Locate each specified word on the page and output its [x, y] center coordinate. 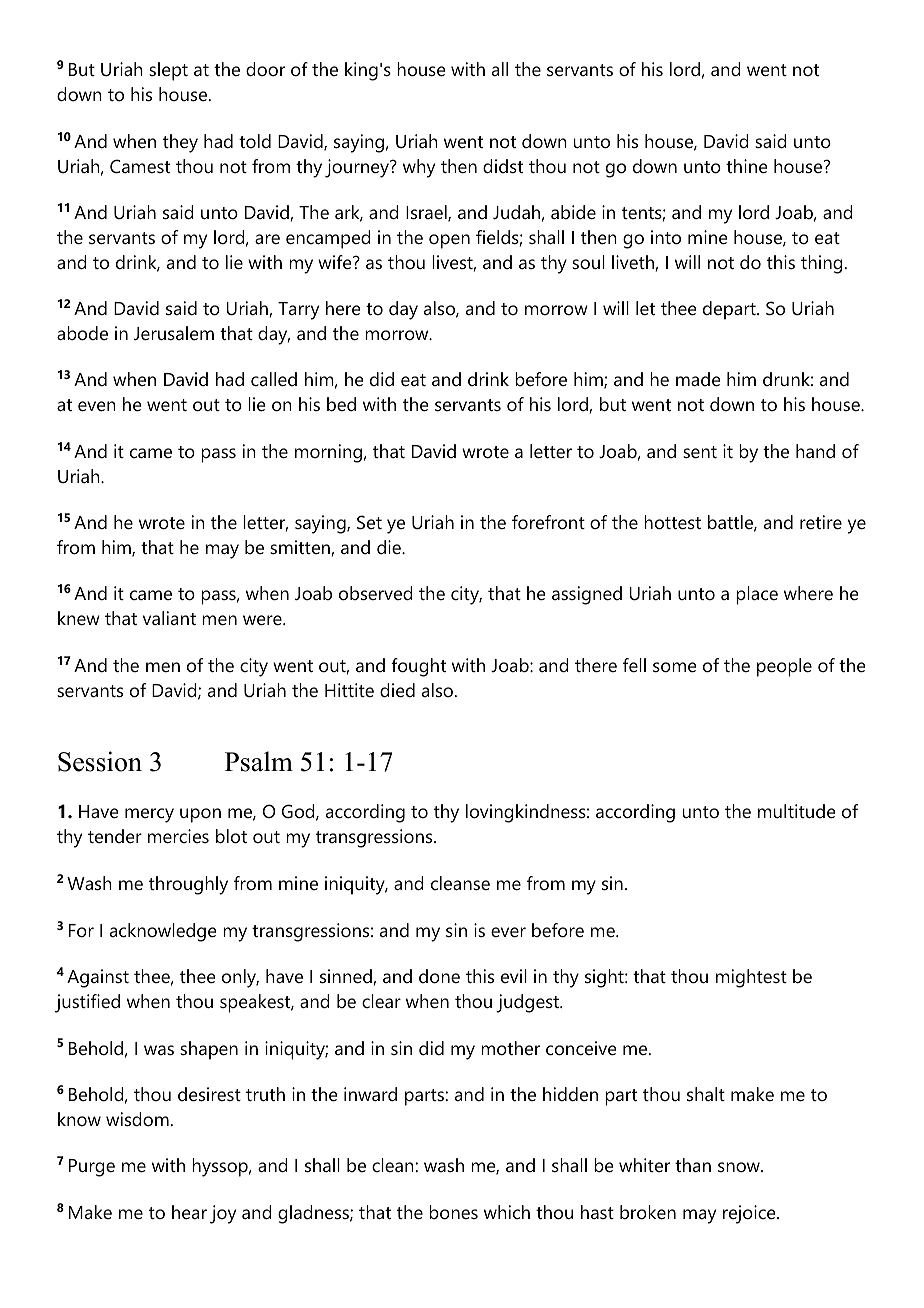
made [698, 379]
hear [189, 1212]
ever [508, 932]
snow [740, 1167]
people [784, 667]
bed [341, 404]
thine [746, 166]
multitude [796, 811]
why [419, 168]
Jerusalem [174, 333]
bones [453, 1212]
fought [418, 667]
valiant [169, 618]
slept [168, 71]
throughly [188, 885]
